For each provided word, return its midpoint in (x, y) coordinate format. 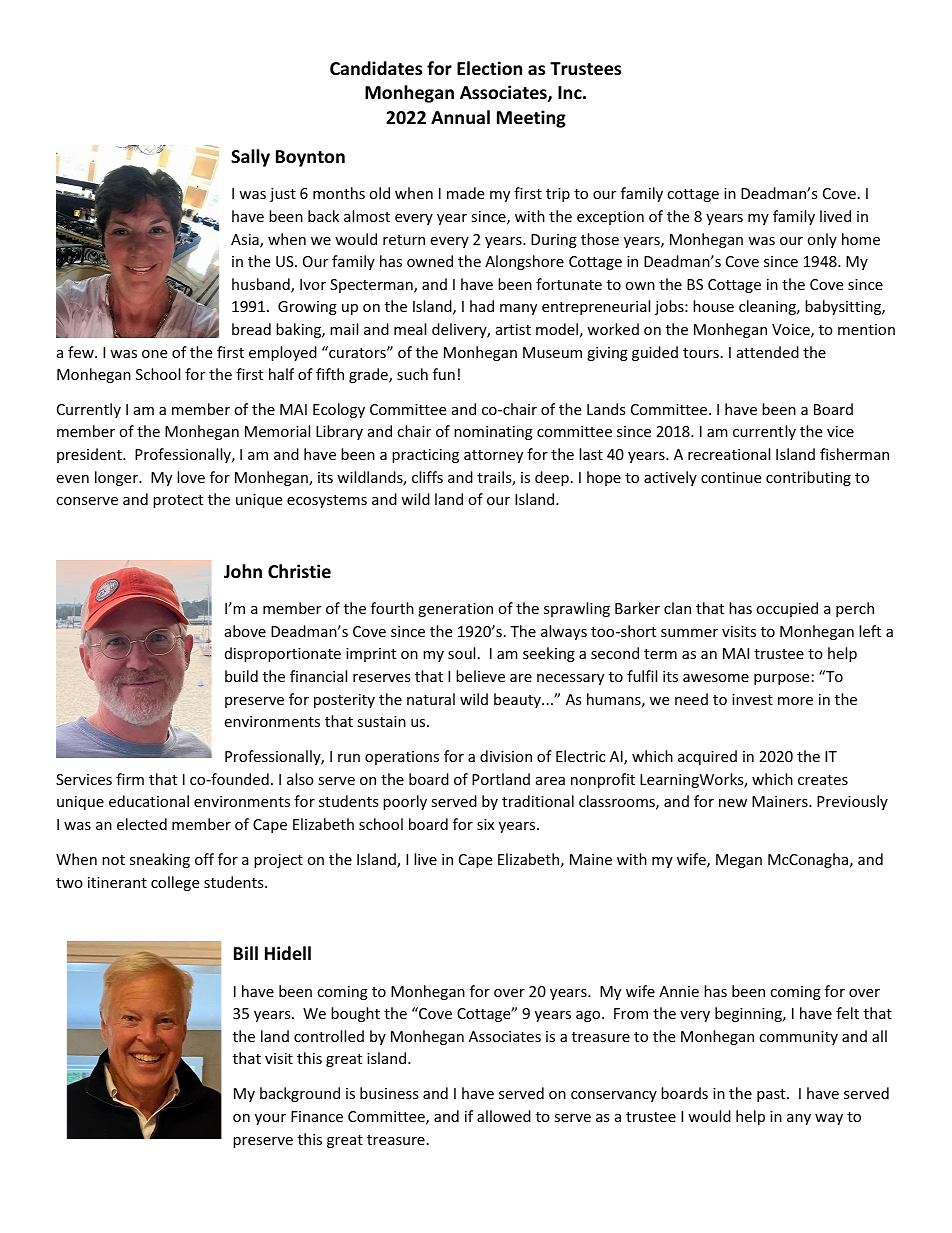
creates (823, 780)
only (822, 240)
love (191, 477)
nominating (493, 433)
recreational (729, 454)
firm (130, 779)
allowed (504, 1116)
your (270, 1119)
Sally (250, 158)
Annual (460, 117)
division (506, 756)
